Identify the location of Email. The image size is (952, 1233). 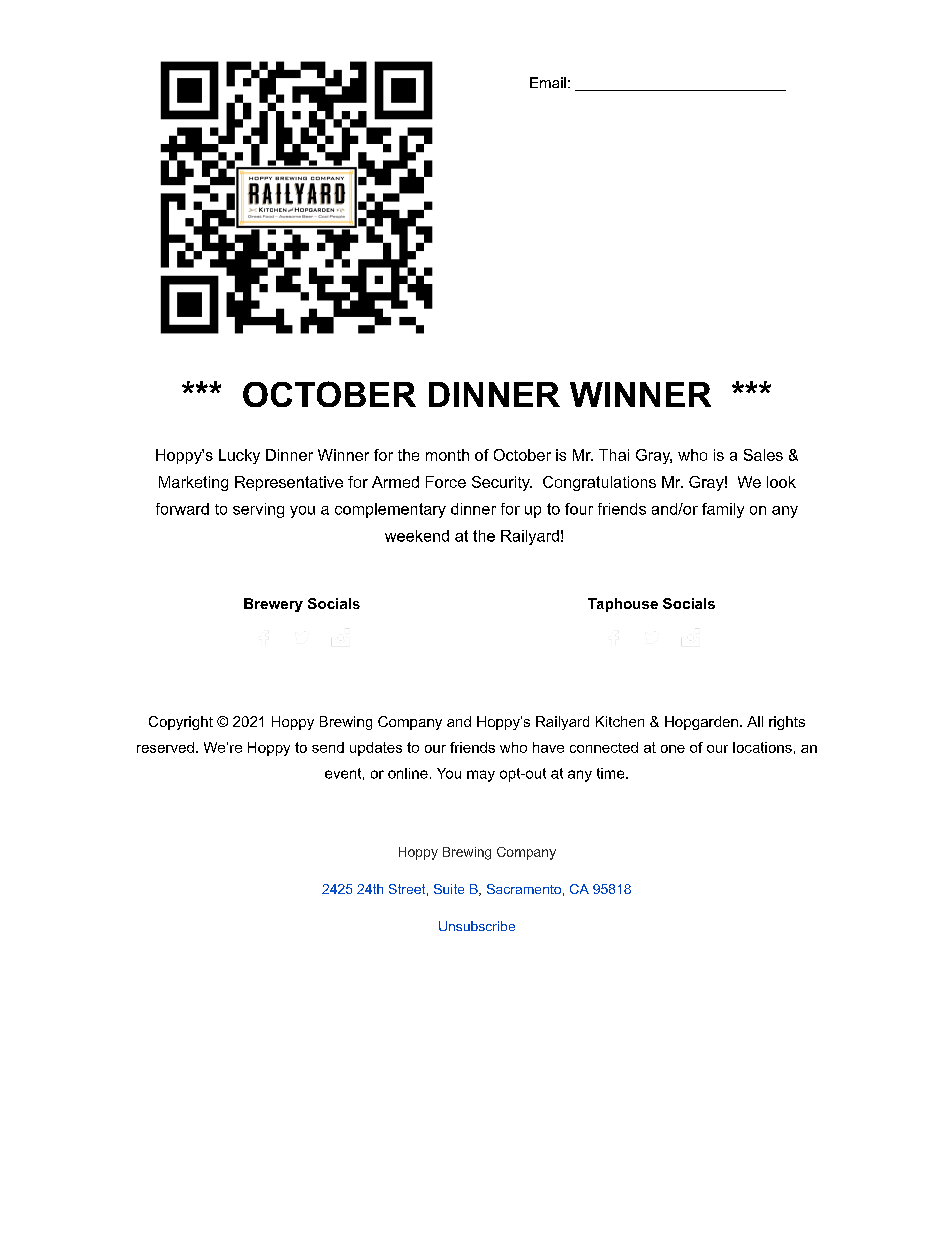
(548, 82).
